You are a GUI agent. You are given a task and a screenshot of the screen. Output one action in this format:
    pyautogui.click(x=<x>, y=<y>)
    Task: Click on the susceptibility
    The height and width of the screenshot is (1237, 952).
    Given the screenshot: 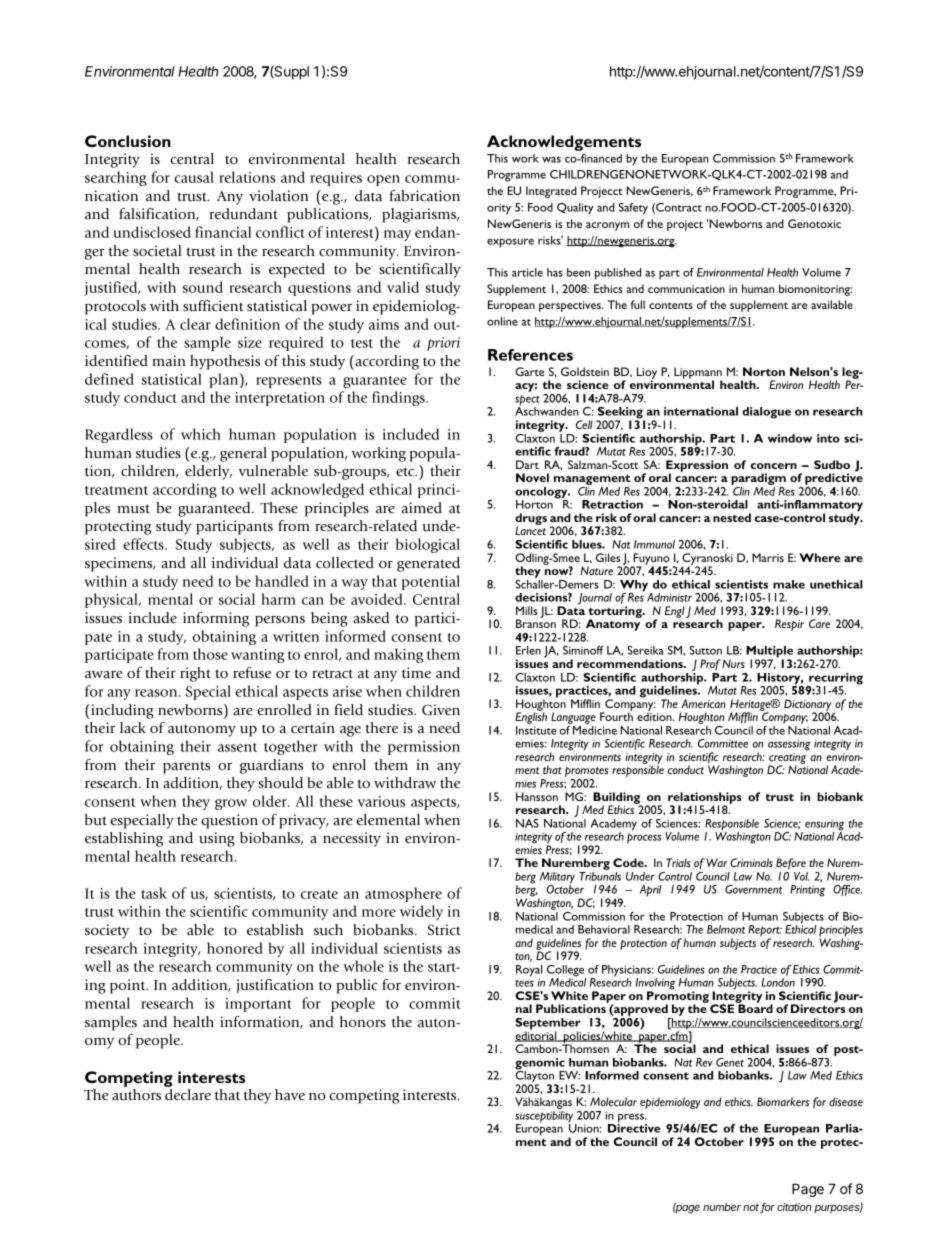 What is the action you would take?
    pyautogui.click(x=545, y=1118)
